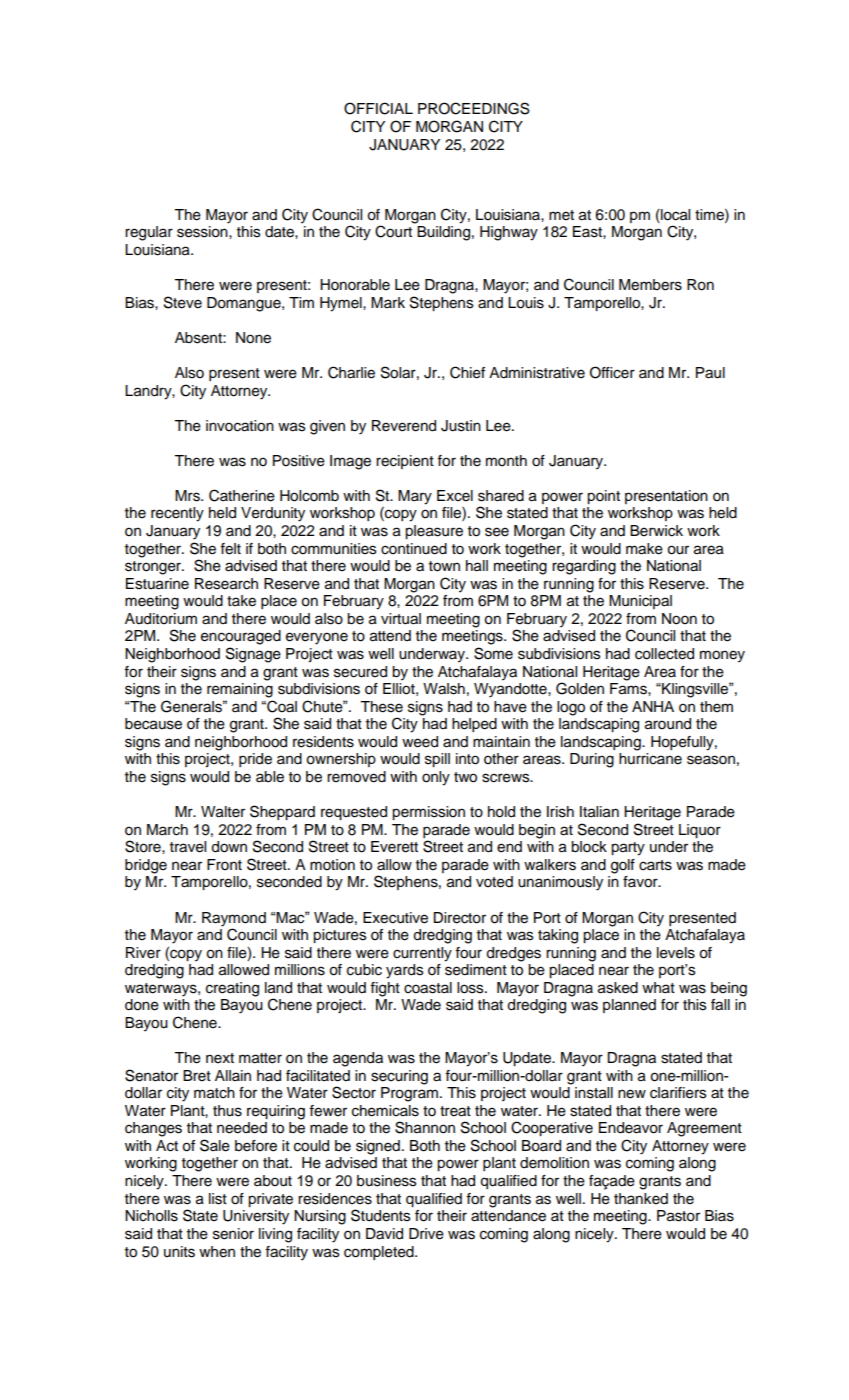 The width and height of the document is (849, 1400). Describe the element at coordinates (436, 778) in the document. I see `only` at that location.
